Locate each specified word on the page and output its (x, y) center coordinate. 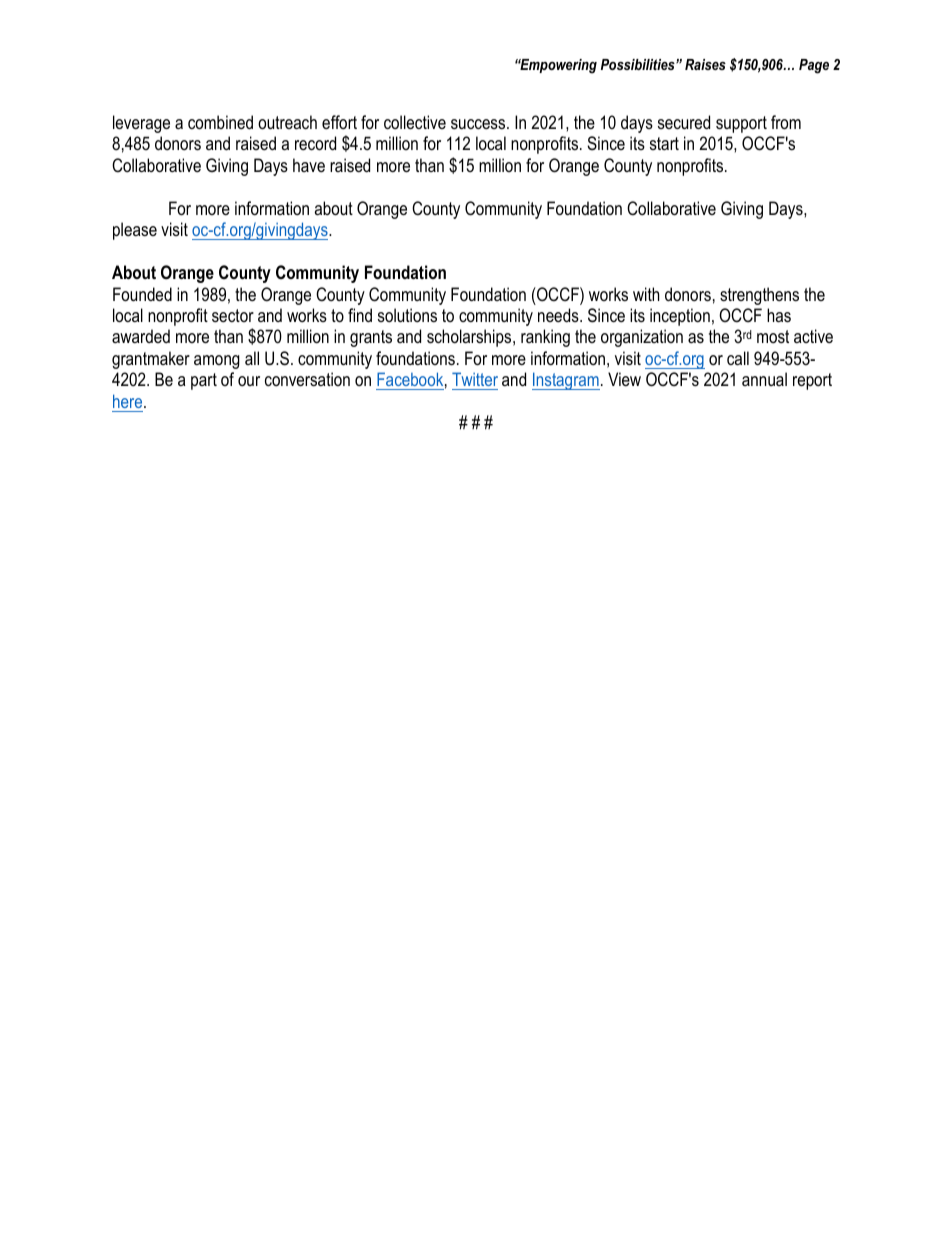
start (664, 143)
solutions (407, 315)
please (135, 231)
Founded (142, 294)
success (479, 124)
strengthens (759, 296)
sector (233, 315)
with (646, 294)
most (773, 336)
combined (220, 122)
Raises (705, 64)
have (309, 165)
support (741, 124)
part (204, 381)
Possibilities (639, 64)
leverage (141, 124)
